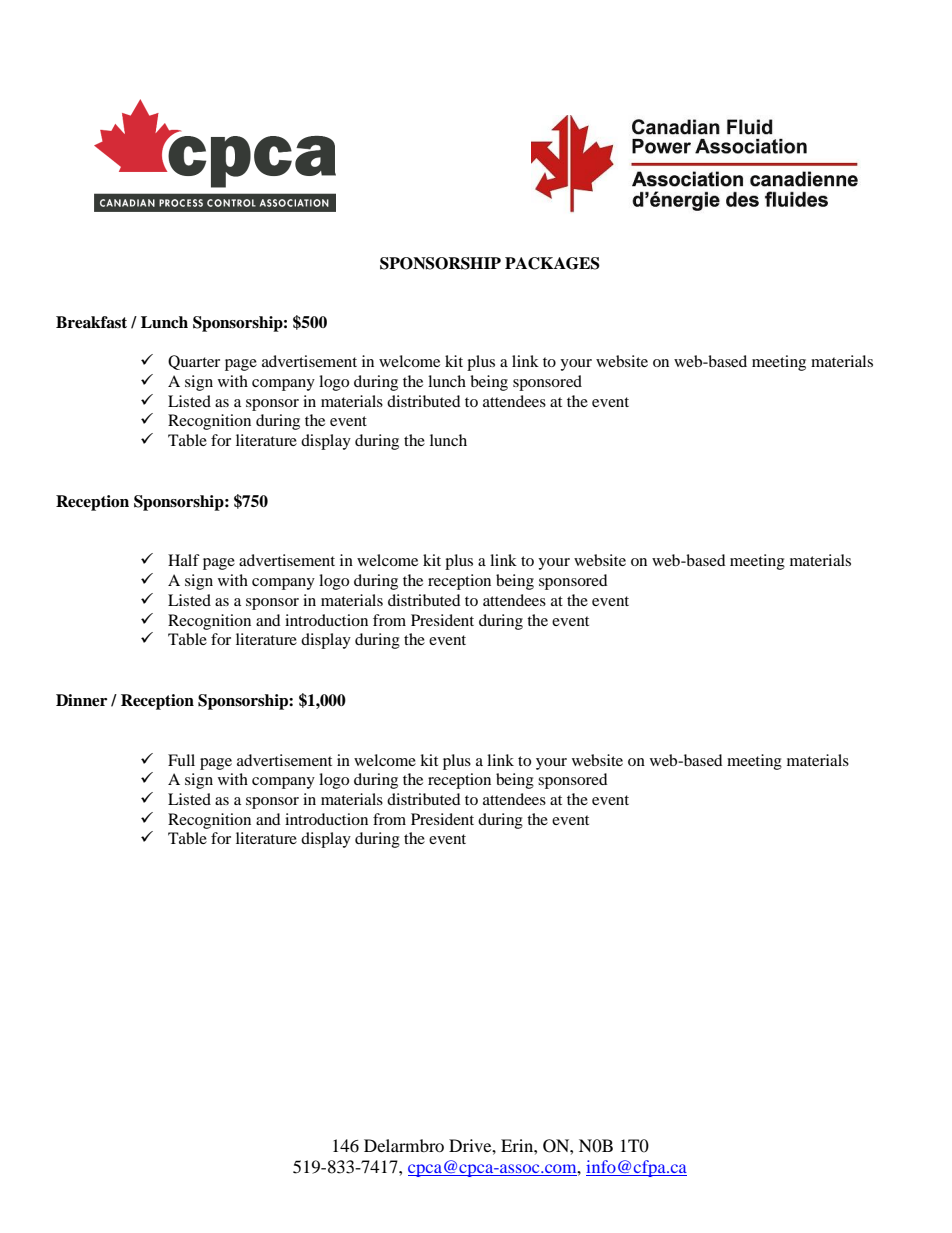 This page has height=1233, width=952. What do you see at coordinates (184, 560) in the page?
I see `Half` at bounding box center [184, 560].
